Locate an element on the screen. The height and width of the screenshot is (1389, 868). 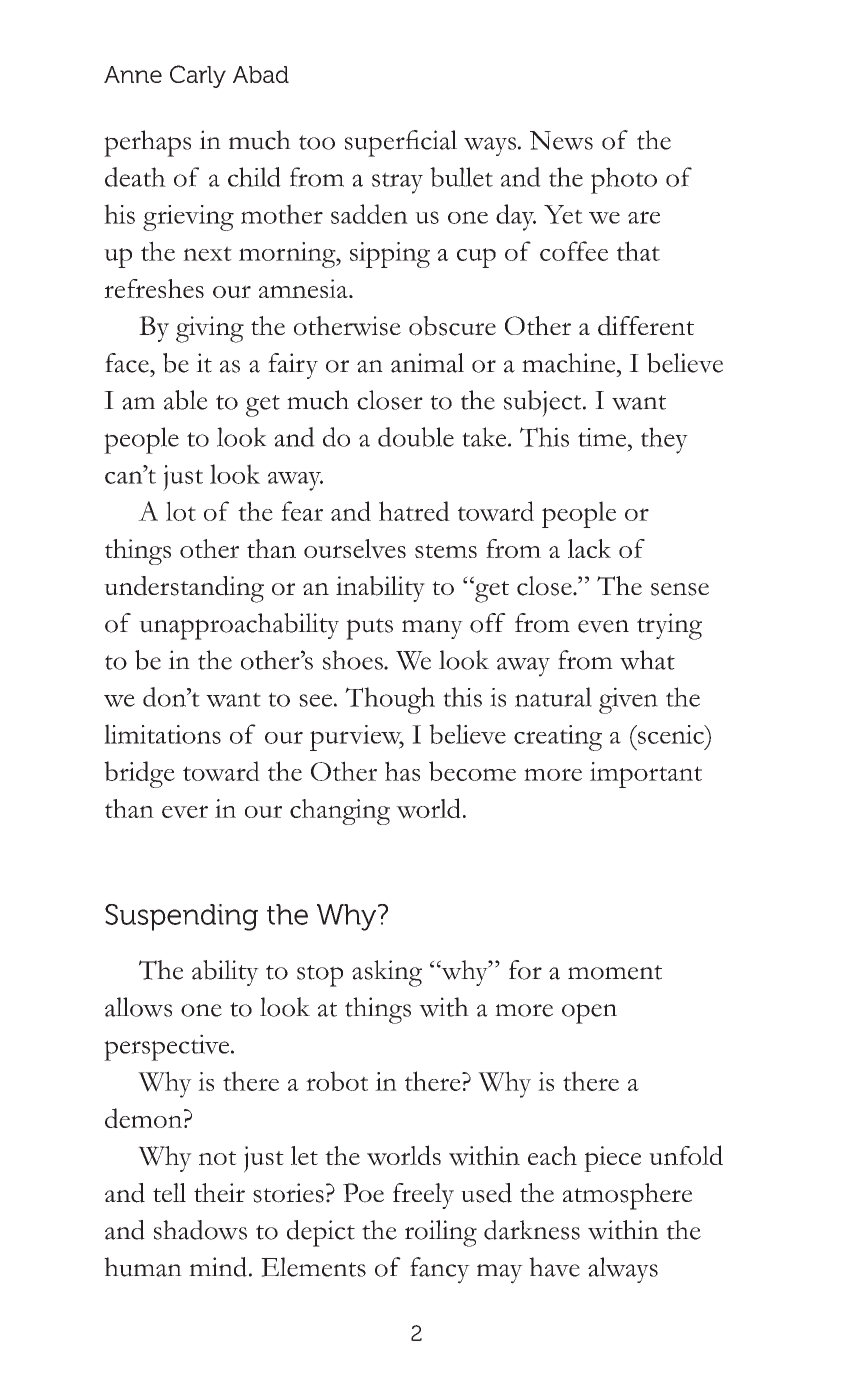
limitations is located at coordinates (162, 734).
